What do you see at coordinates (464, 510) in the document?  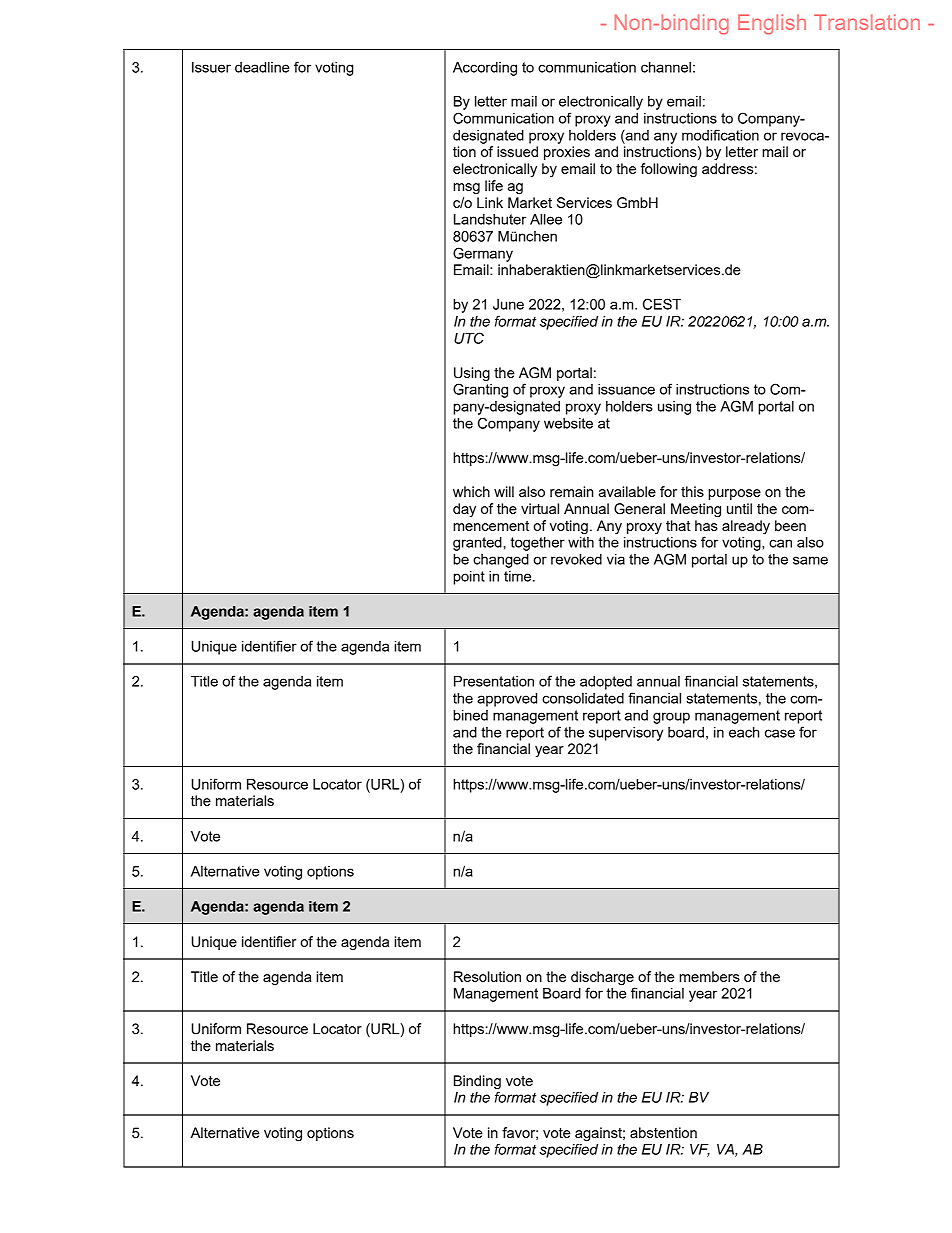 I see `day` at bounding box center [464, 510].
